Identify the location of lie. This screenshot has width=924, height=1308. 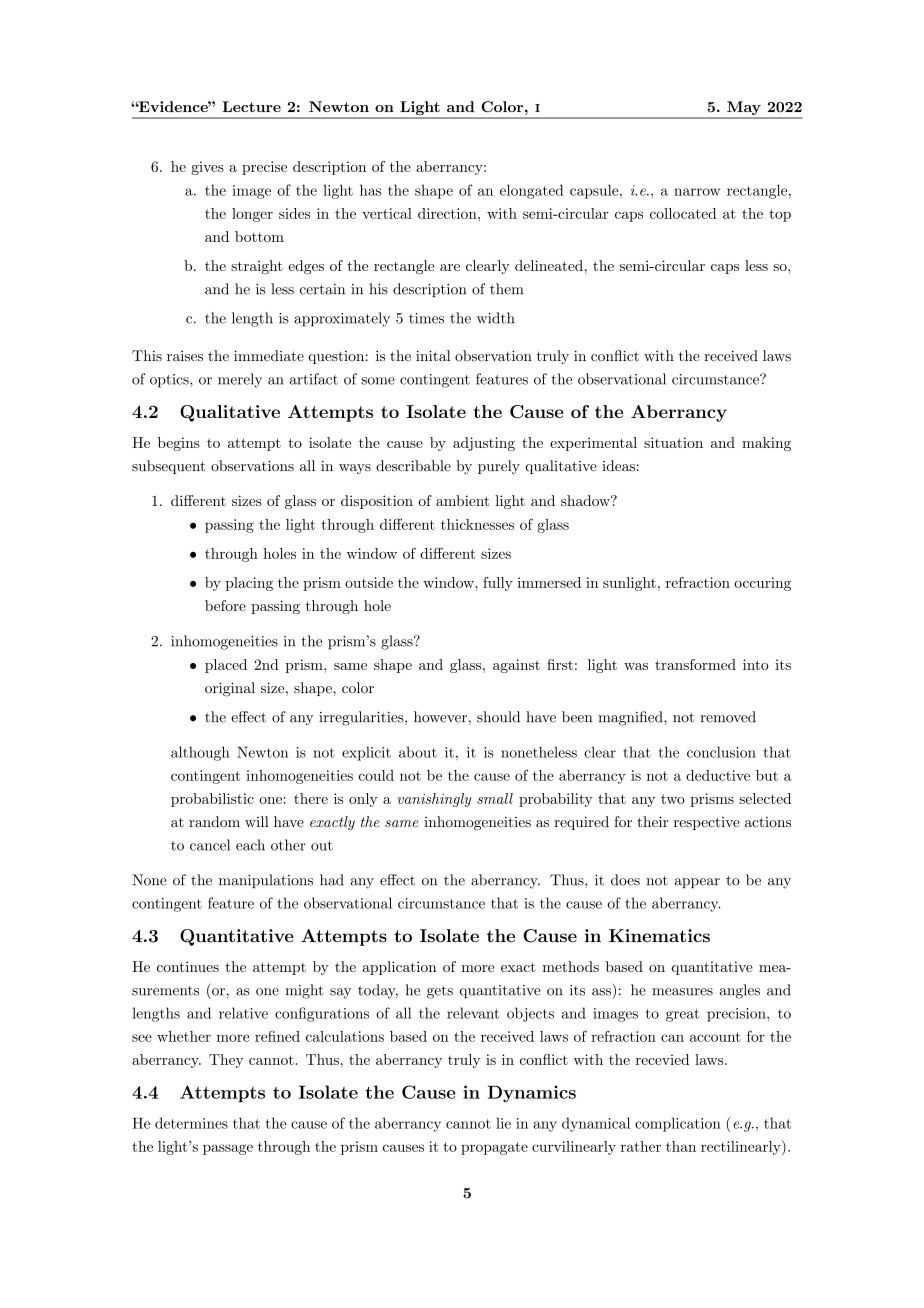
(503, 1123).
